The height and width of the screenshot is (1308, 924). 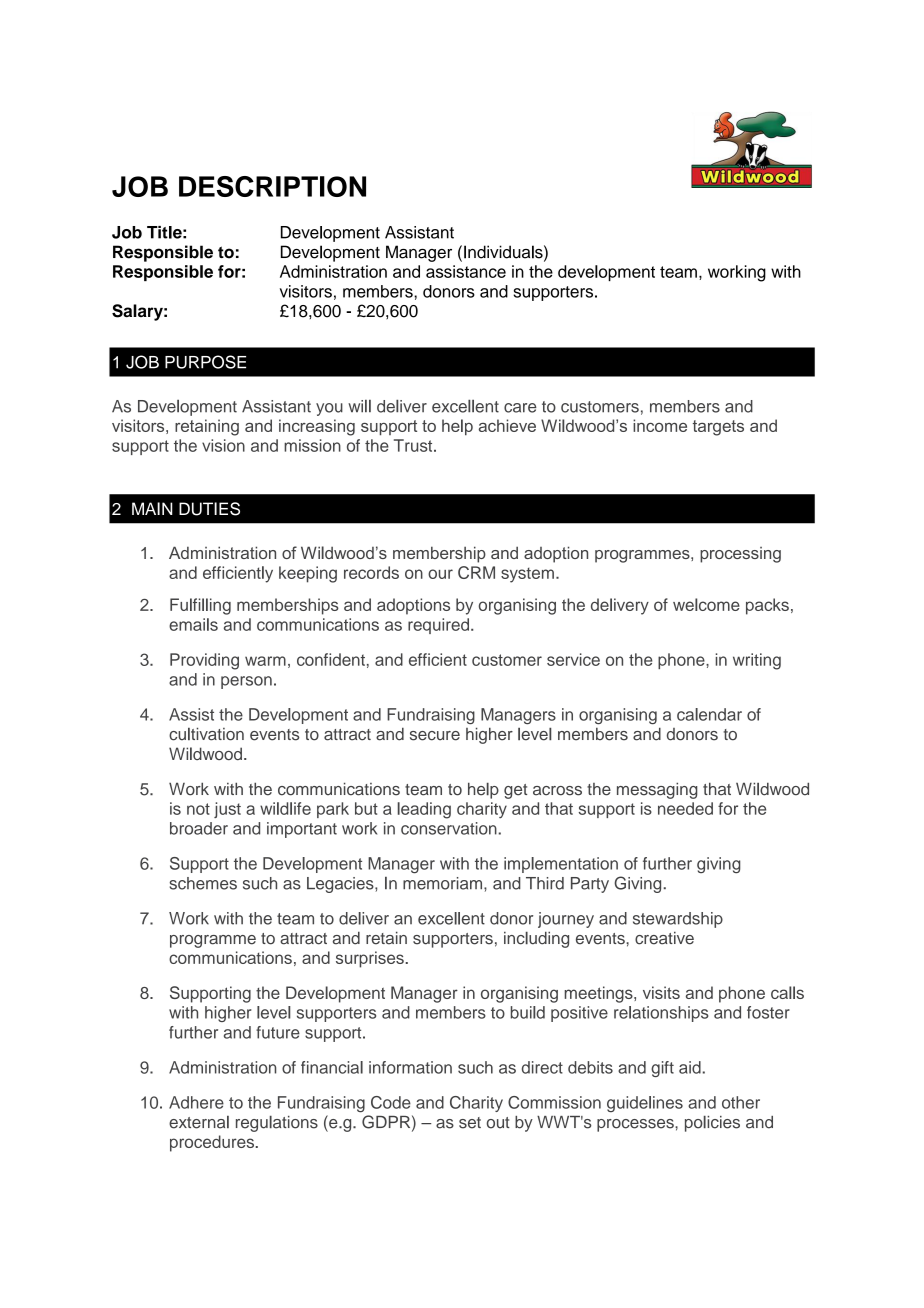 What do you see at coordinates (718, 428) in the screenshot?
I see `targets` at bounding box center [718, 428].
